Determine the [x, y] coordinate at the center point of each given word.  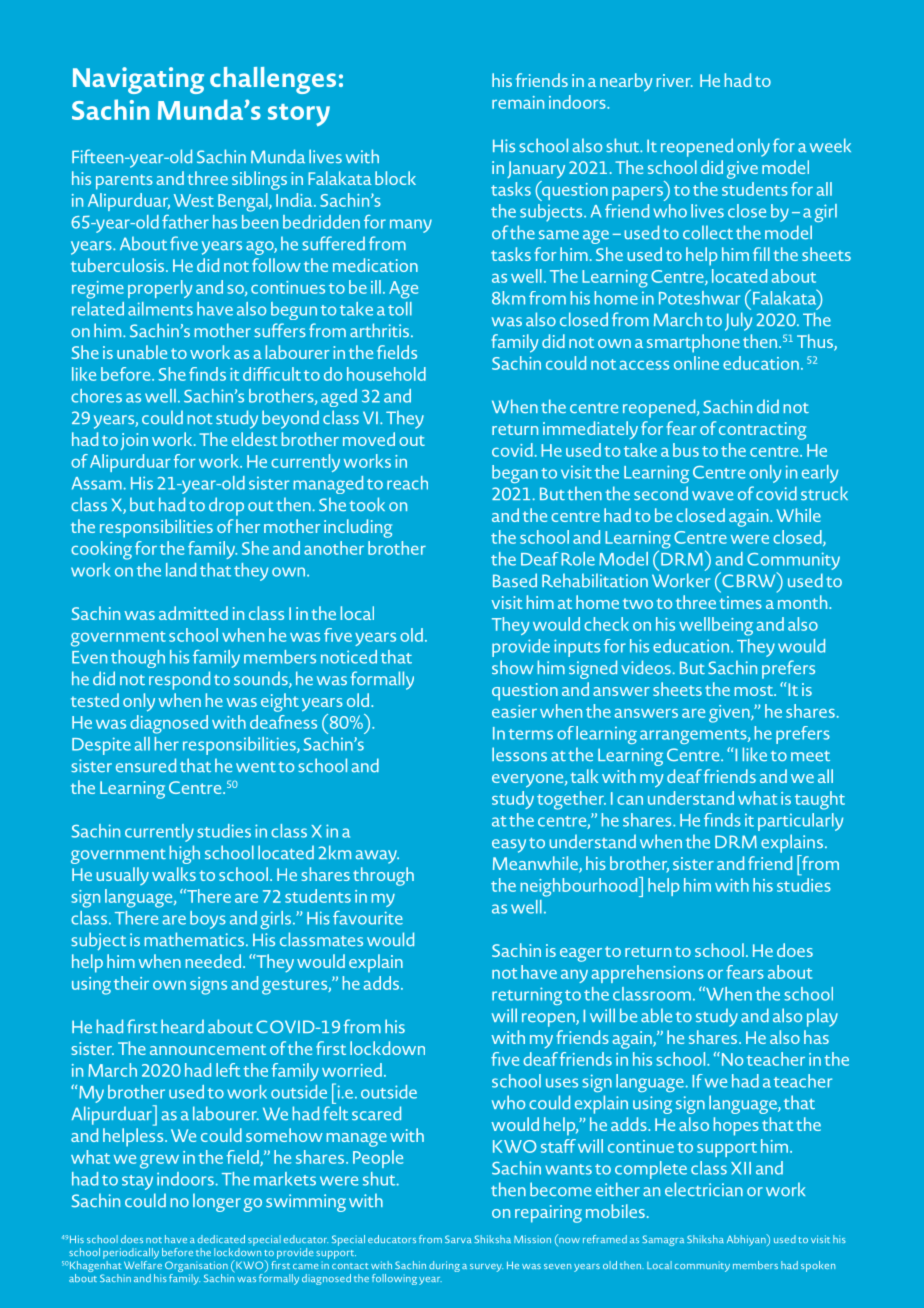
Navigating [138, 80]
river [675, 80]
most [755, 690]
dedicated [221, 1239]
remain [518, 102]
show [513, 667]
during [444, 1266]
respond [179, 680]
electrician [704, 1189]
